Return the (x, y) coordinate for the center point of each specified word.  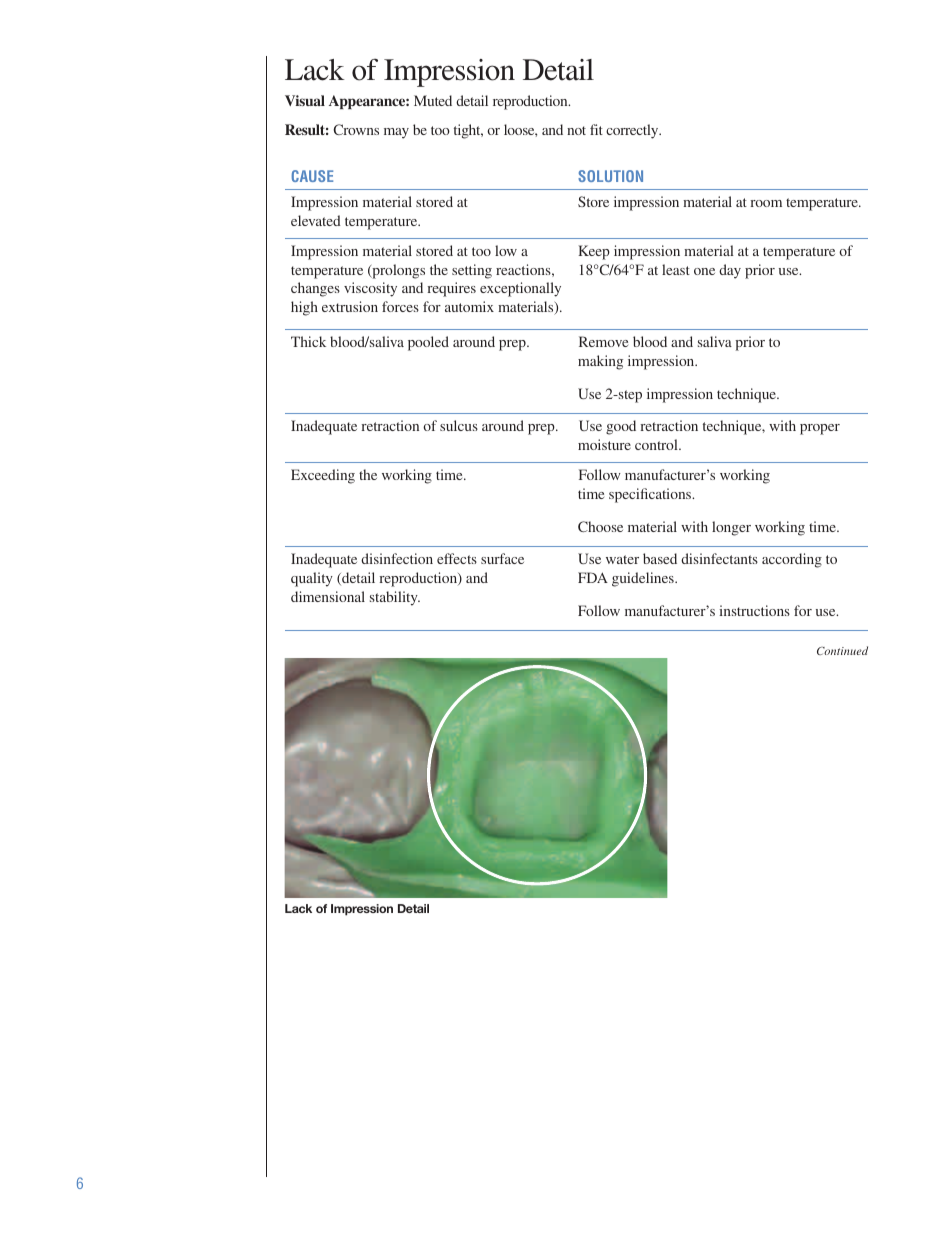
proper (820, 429)
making (600, 362)
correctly (633, 131)
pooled (428, 343)
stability (395, 598)
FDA (593, 577)
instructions (754, 610)
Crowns (356, 129)
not (576, 130)
